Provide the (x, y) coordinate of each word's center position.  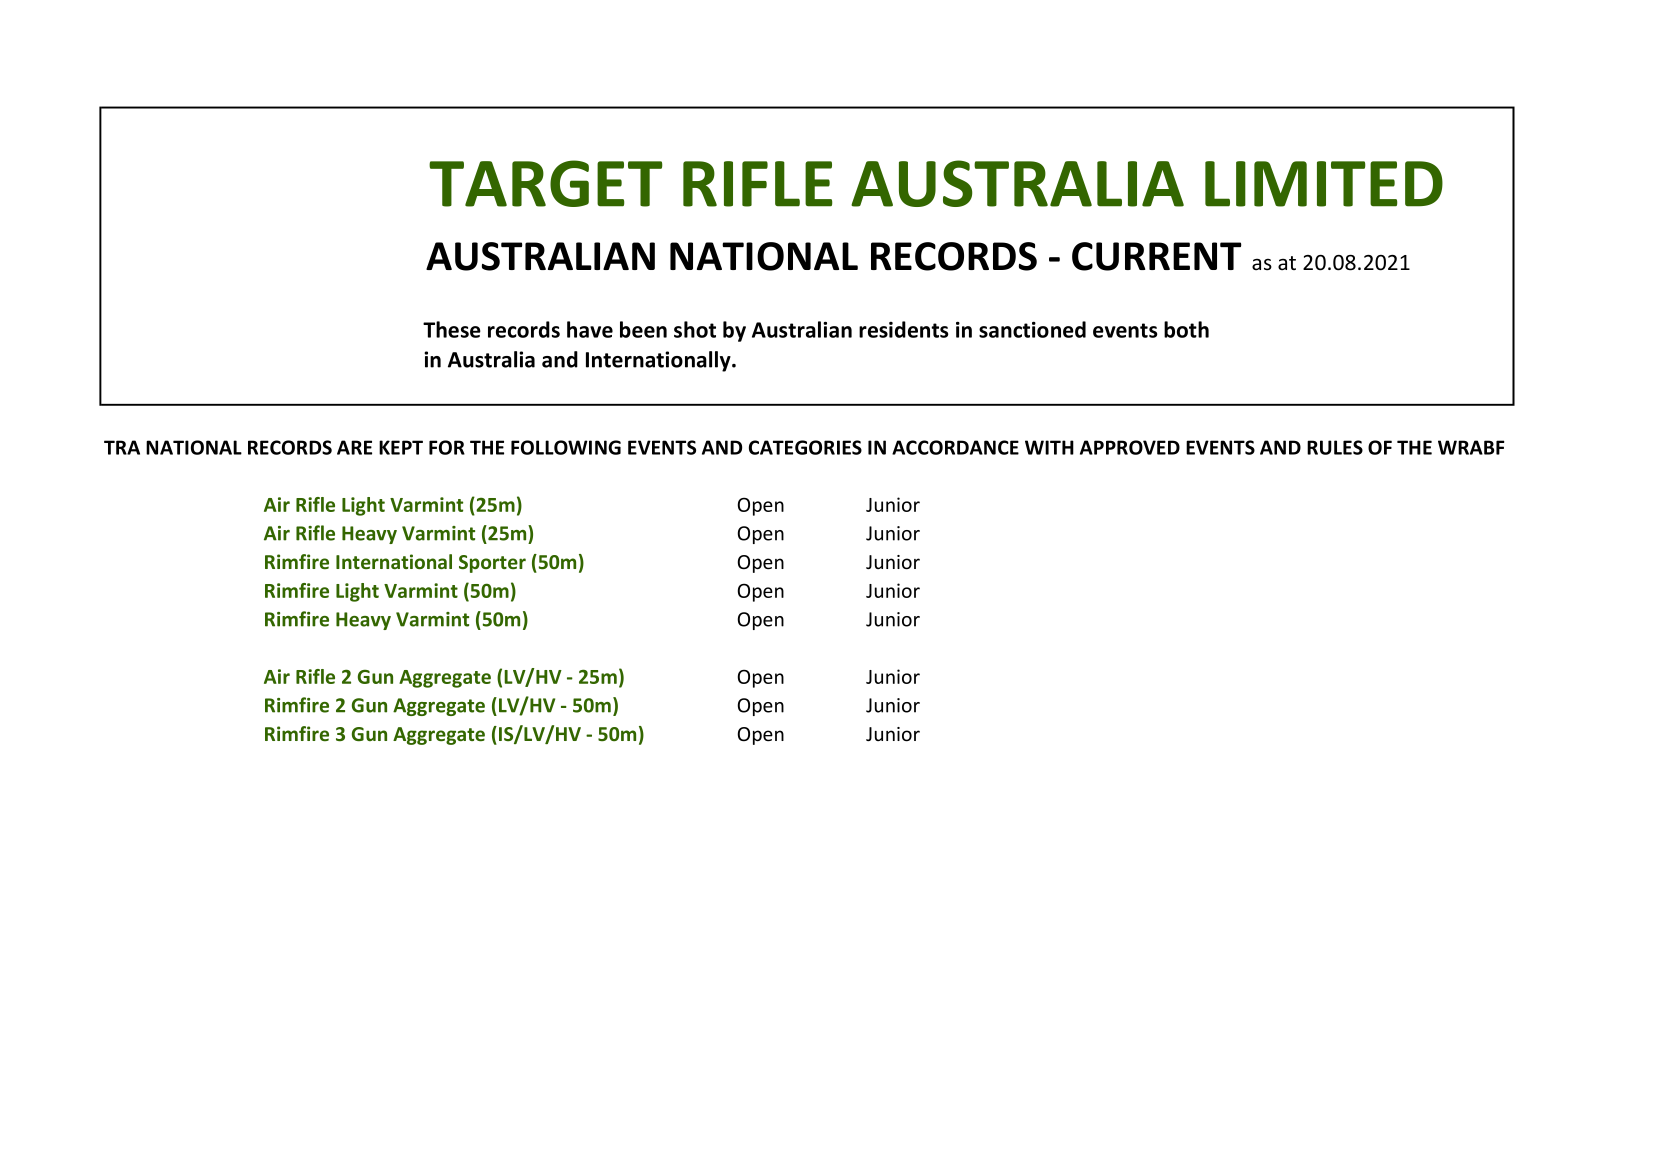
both (1186, 329)
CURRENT (1156, 256)
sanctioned (1032, 329)
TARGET (546, 183)
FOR (447, 447)
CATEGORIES (805, 447)
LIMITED (1324, 184)
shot (695, 329)
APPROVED (1130, 447)
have (590, 329)
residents (903, 329)
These (452, 329)
